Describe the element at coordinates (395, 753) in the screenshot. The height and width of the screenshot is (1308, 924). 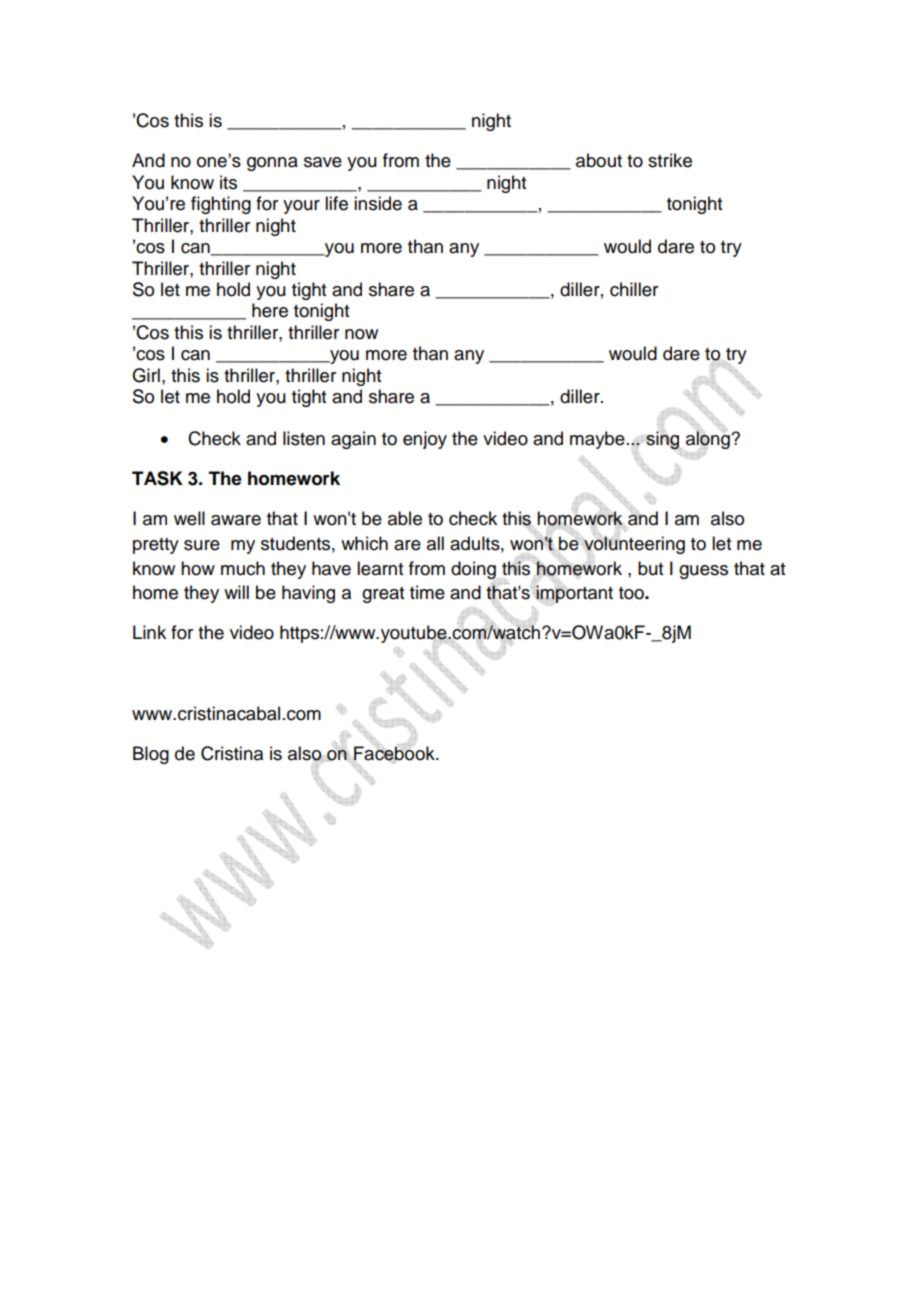
I see `Facebook` at that location.
